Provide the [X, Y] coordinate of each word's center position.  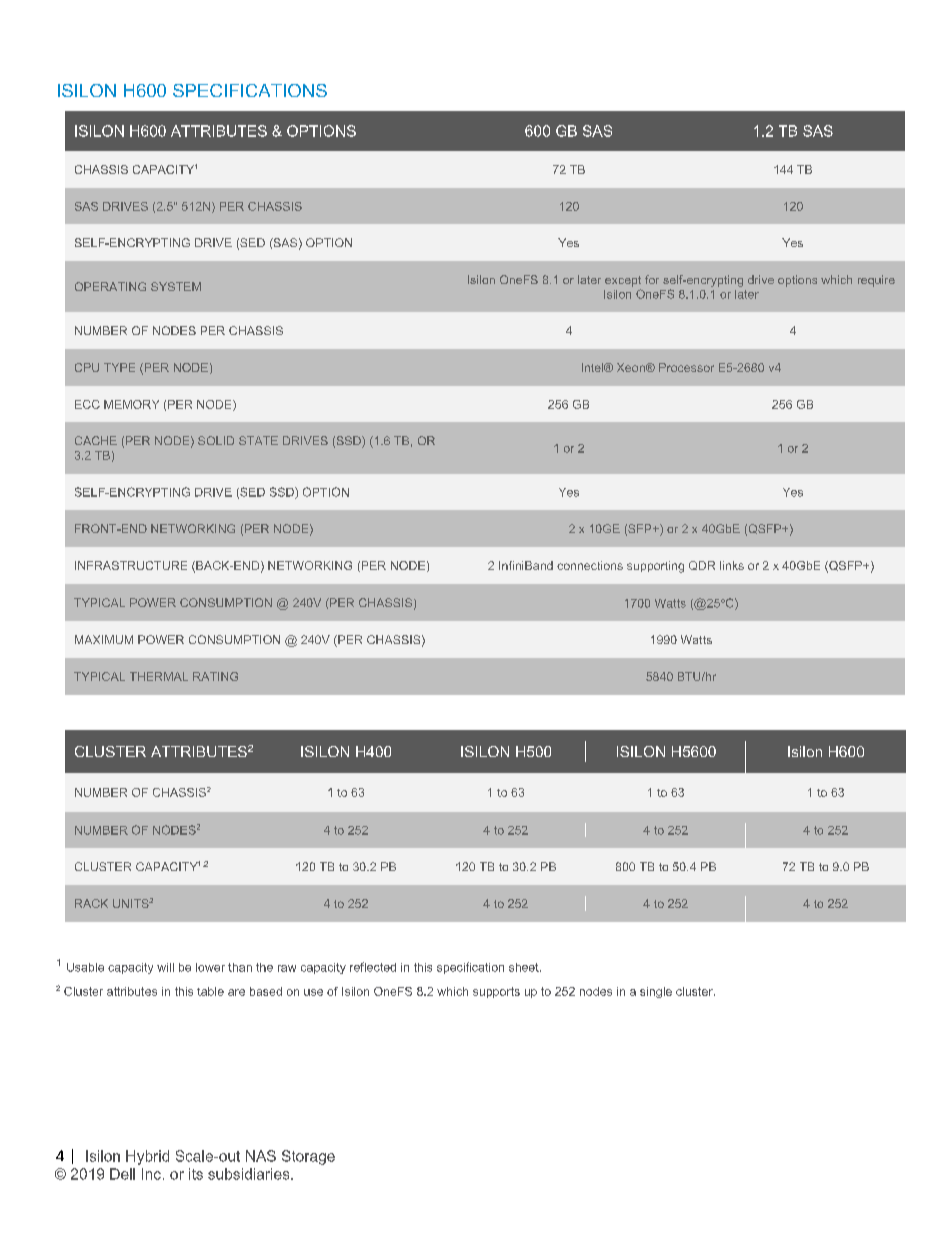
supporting [655, 567]
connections [590, 565]
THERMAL [159, 676]
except [623, 281]
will [165, 967]
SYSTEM [176, 286]
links [732, 565]
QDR [702, 565]
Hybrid [147, 1157]
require [876, 281]
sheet [525, 967]
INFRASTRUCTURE [131, 565]
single [656, 992]
